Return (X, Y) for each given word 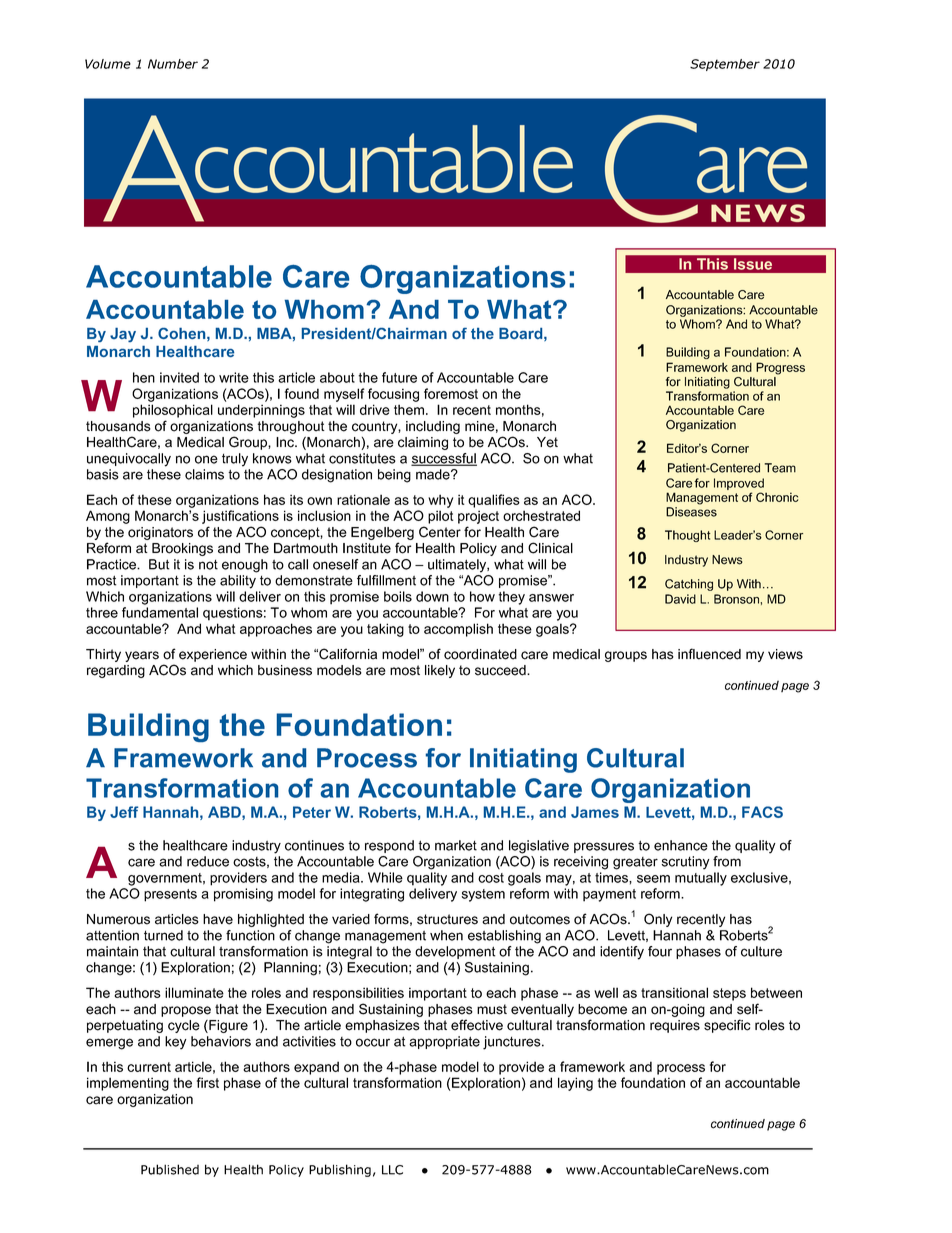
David (680, 599)
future (399, 377)
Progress (780, 368)
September (725, 65)
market (456, 845)
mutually (701, 879)
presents (170, 895)
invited (179, 377)
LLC (392, 1170)
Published (170, 1169)
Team (780, 468)
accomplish (458, 630)
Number (173, 64)
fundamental (160, 612)
